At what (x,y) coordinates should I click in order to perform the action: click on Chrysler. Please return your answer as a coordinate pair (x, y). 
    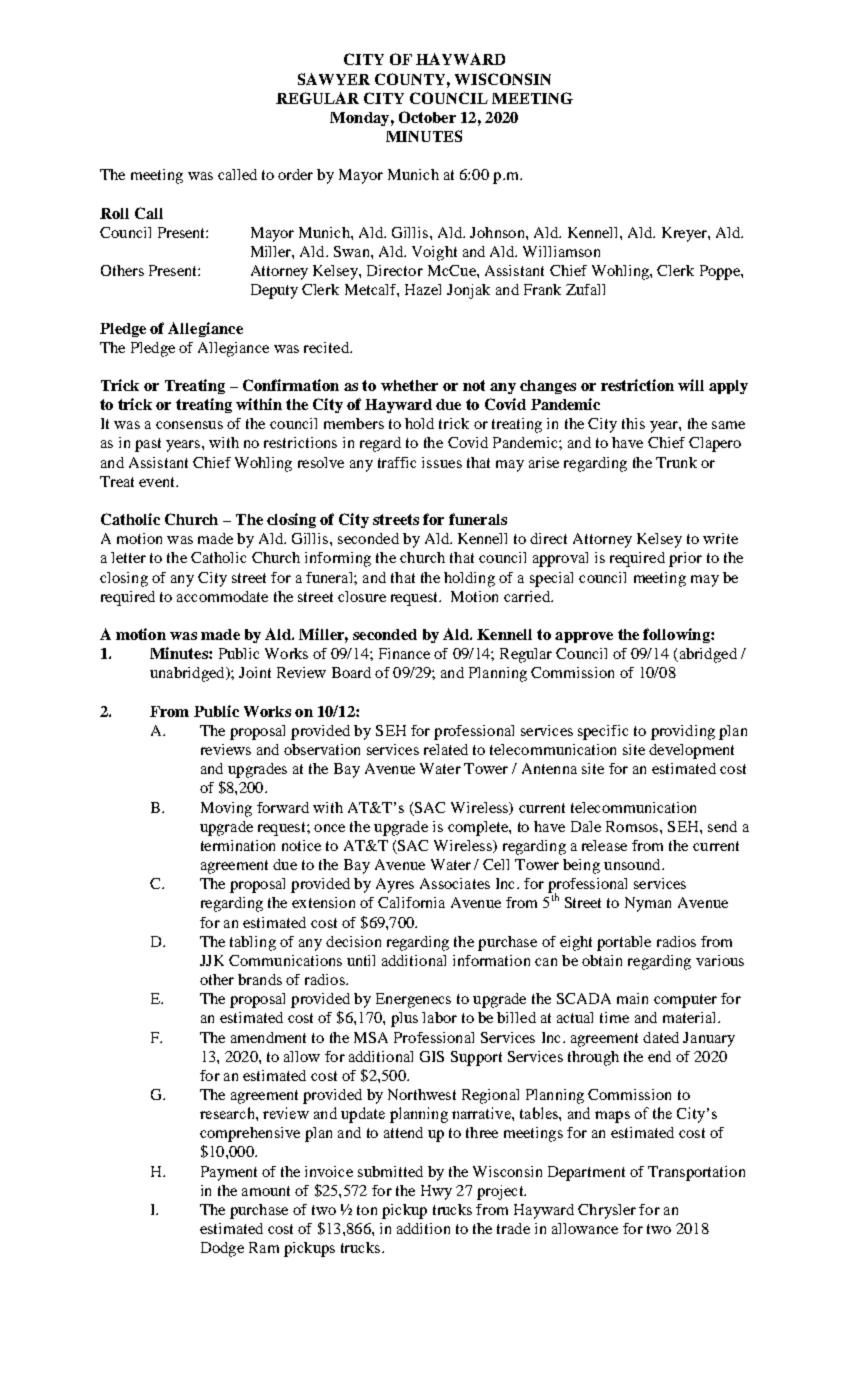
    Looking at the image, I should click on (607, 1211).
